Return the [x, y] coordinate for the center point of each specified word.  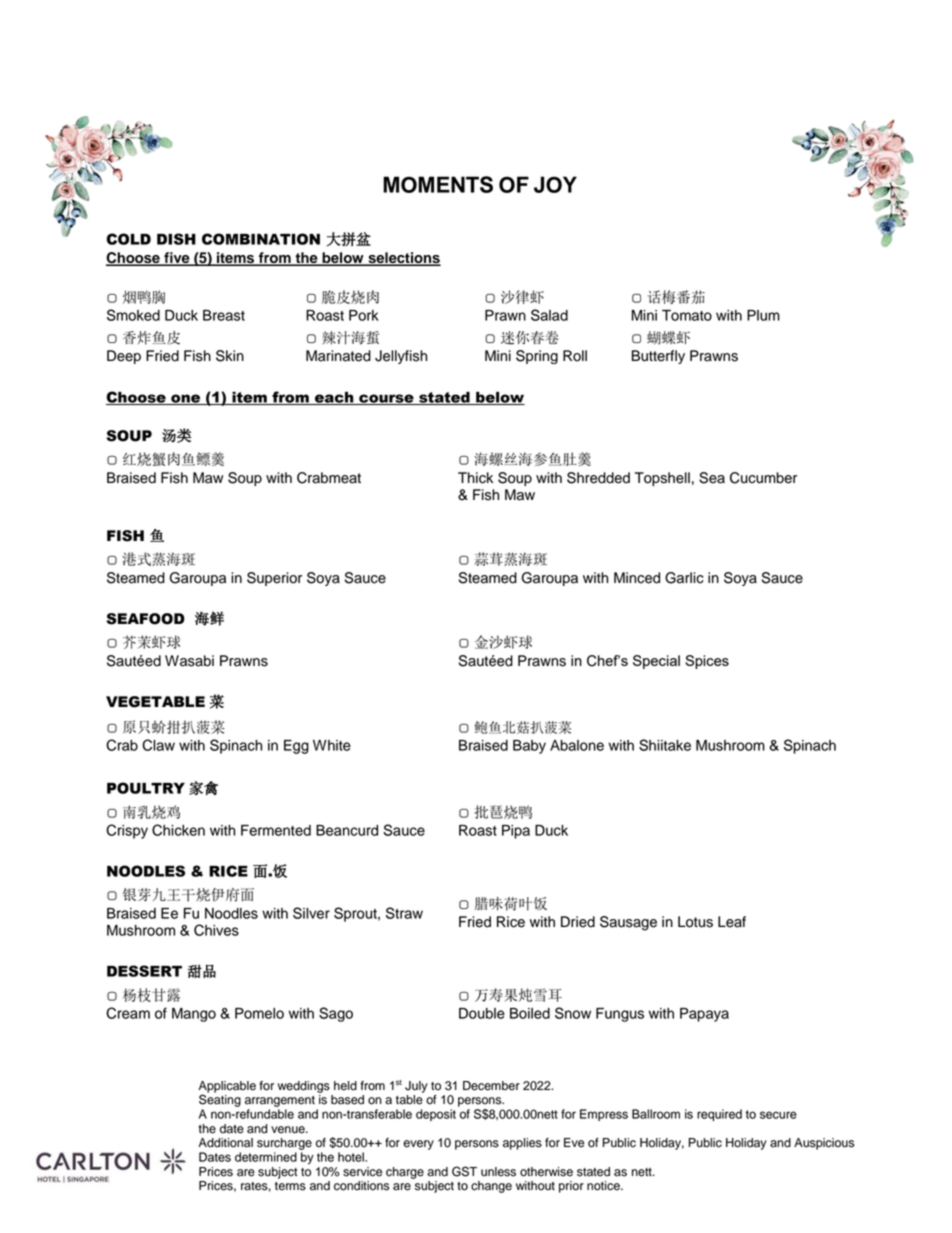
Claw [158, 745]
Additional [225, 1143]
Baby [529, 747]
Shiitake [665, 745]
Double [482, 1013]
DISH [176, 239]
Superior [274, 579]
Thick [475, 478]
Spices [707, 662]
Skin [230, 356]
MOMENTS [438, 184]
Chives [216, 930]
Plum [763, 315]
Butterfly [658, 357]
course [386, 399]
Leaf [732, 922]
